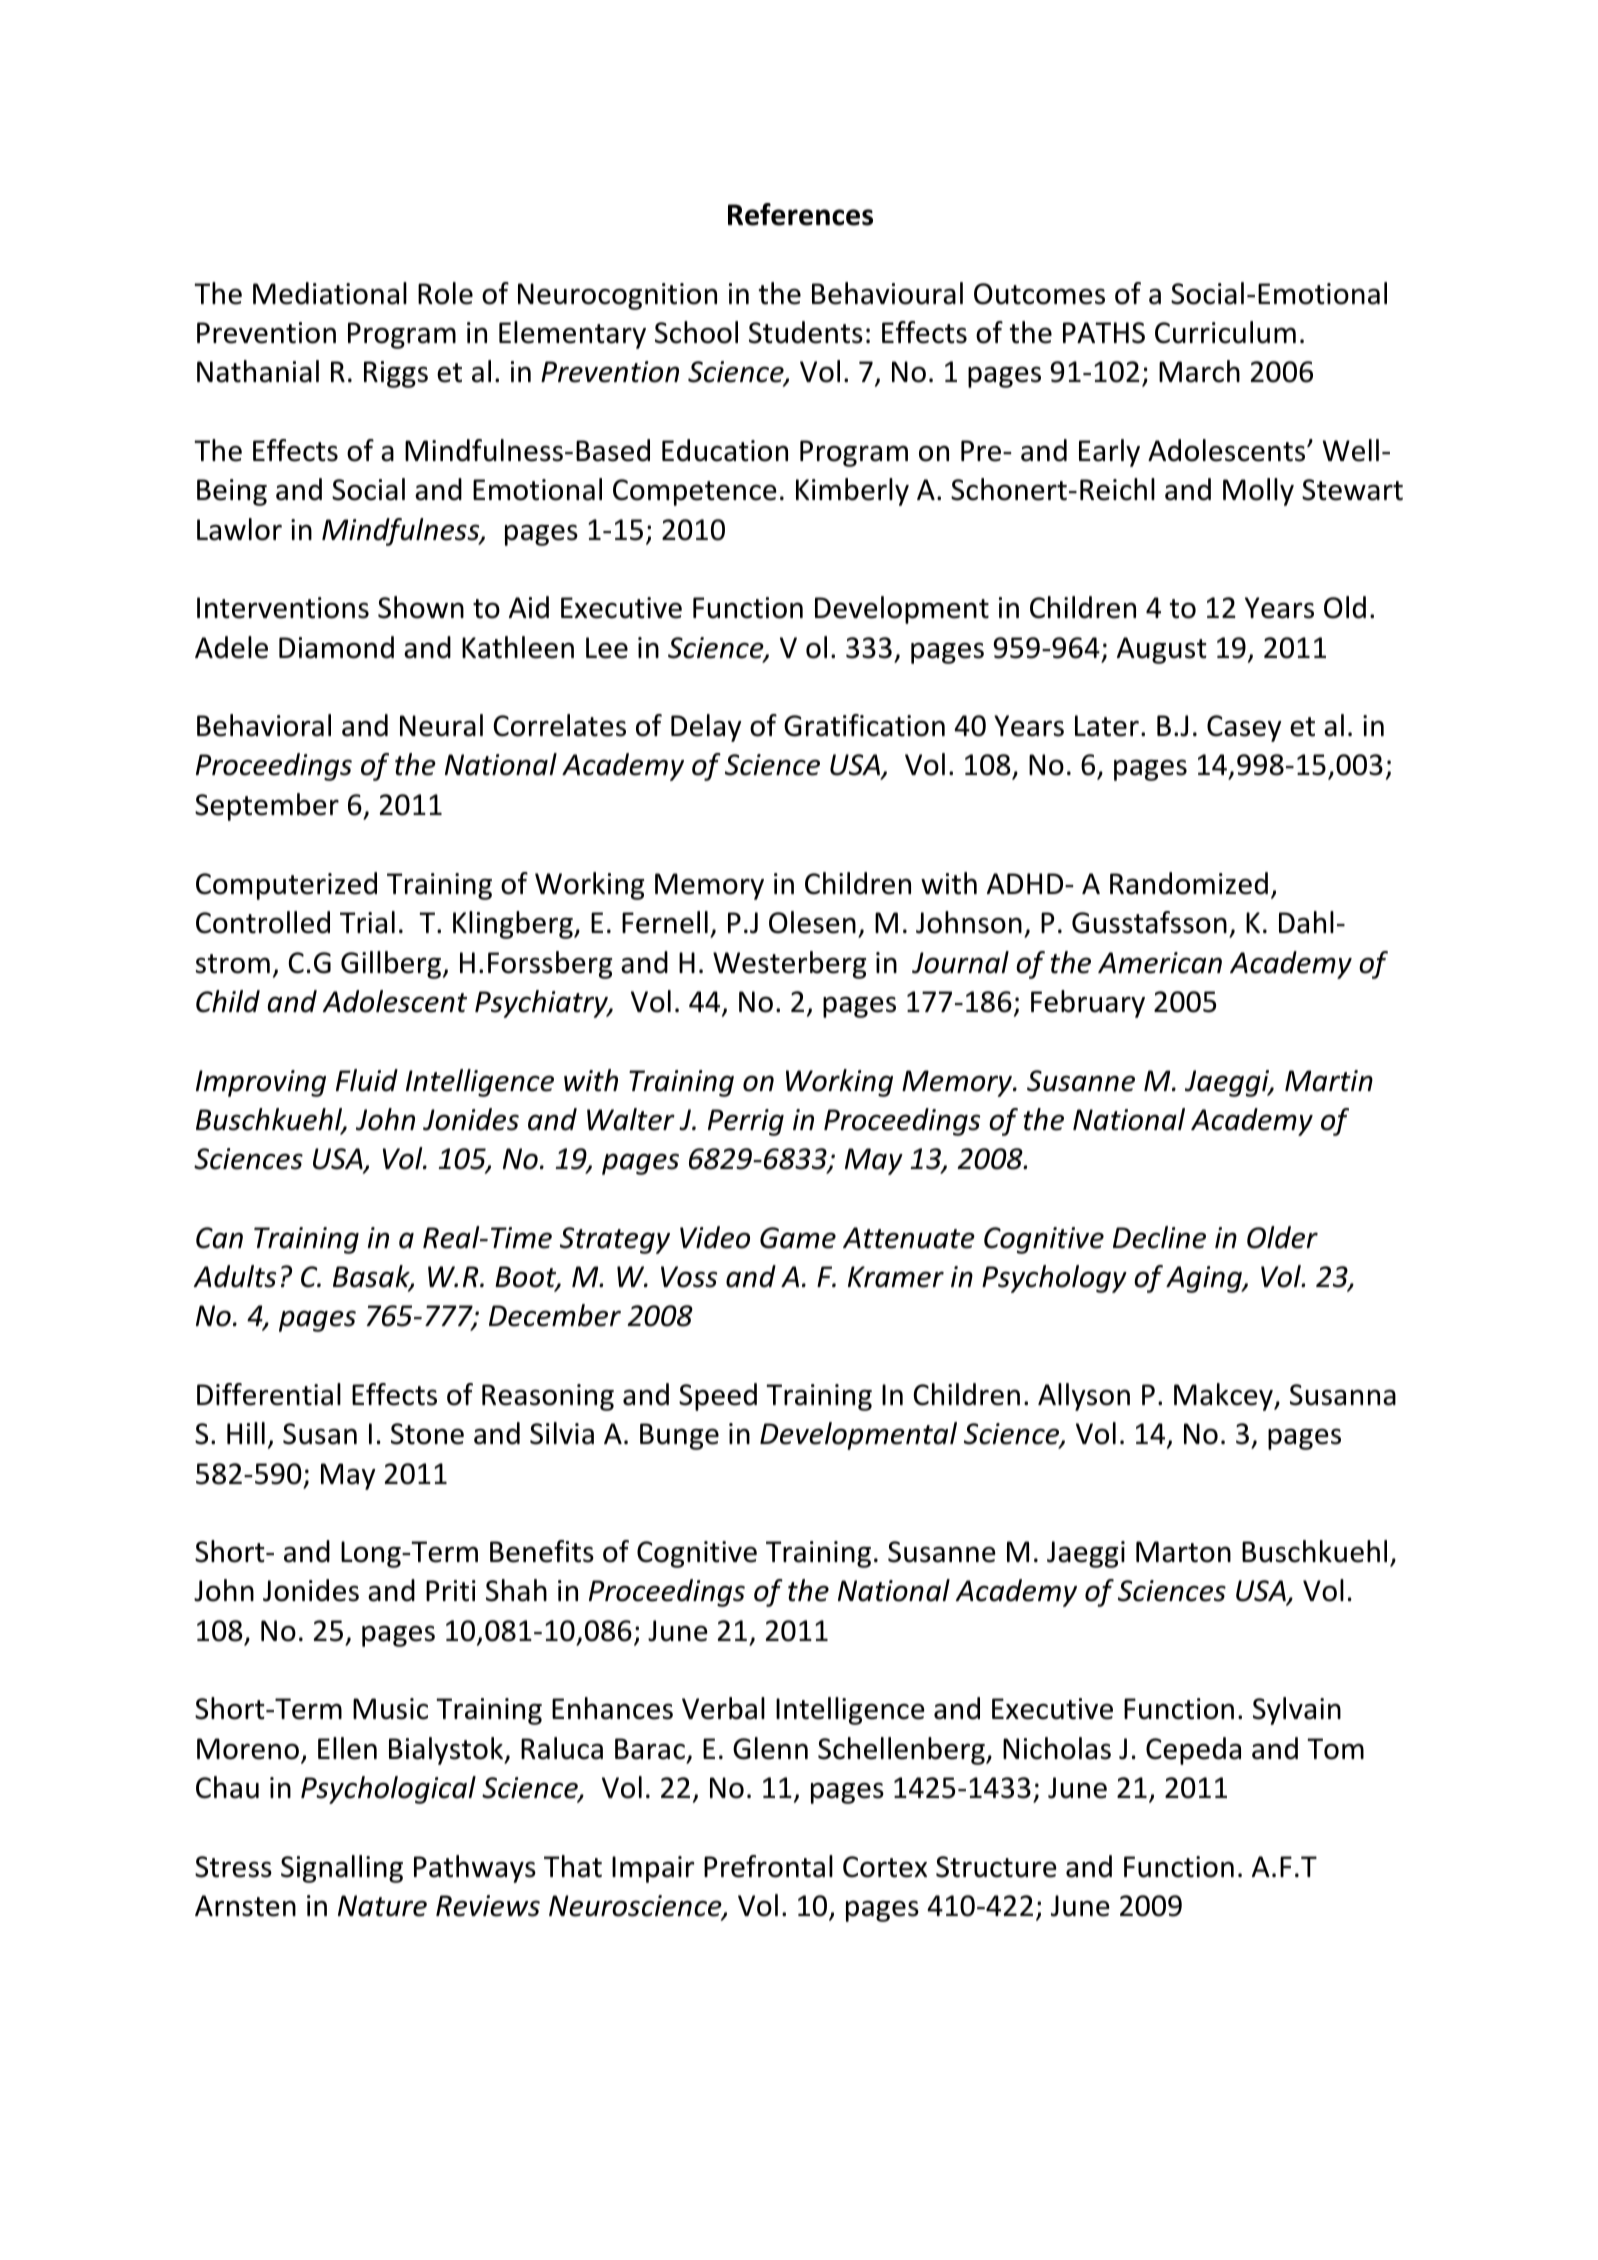  I want to click on Curriculum, so click(1225, 332).
